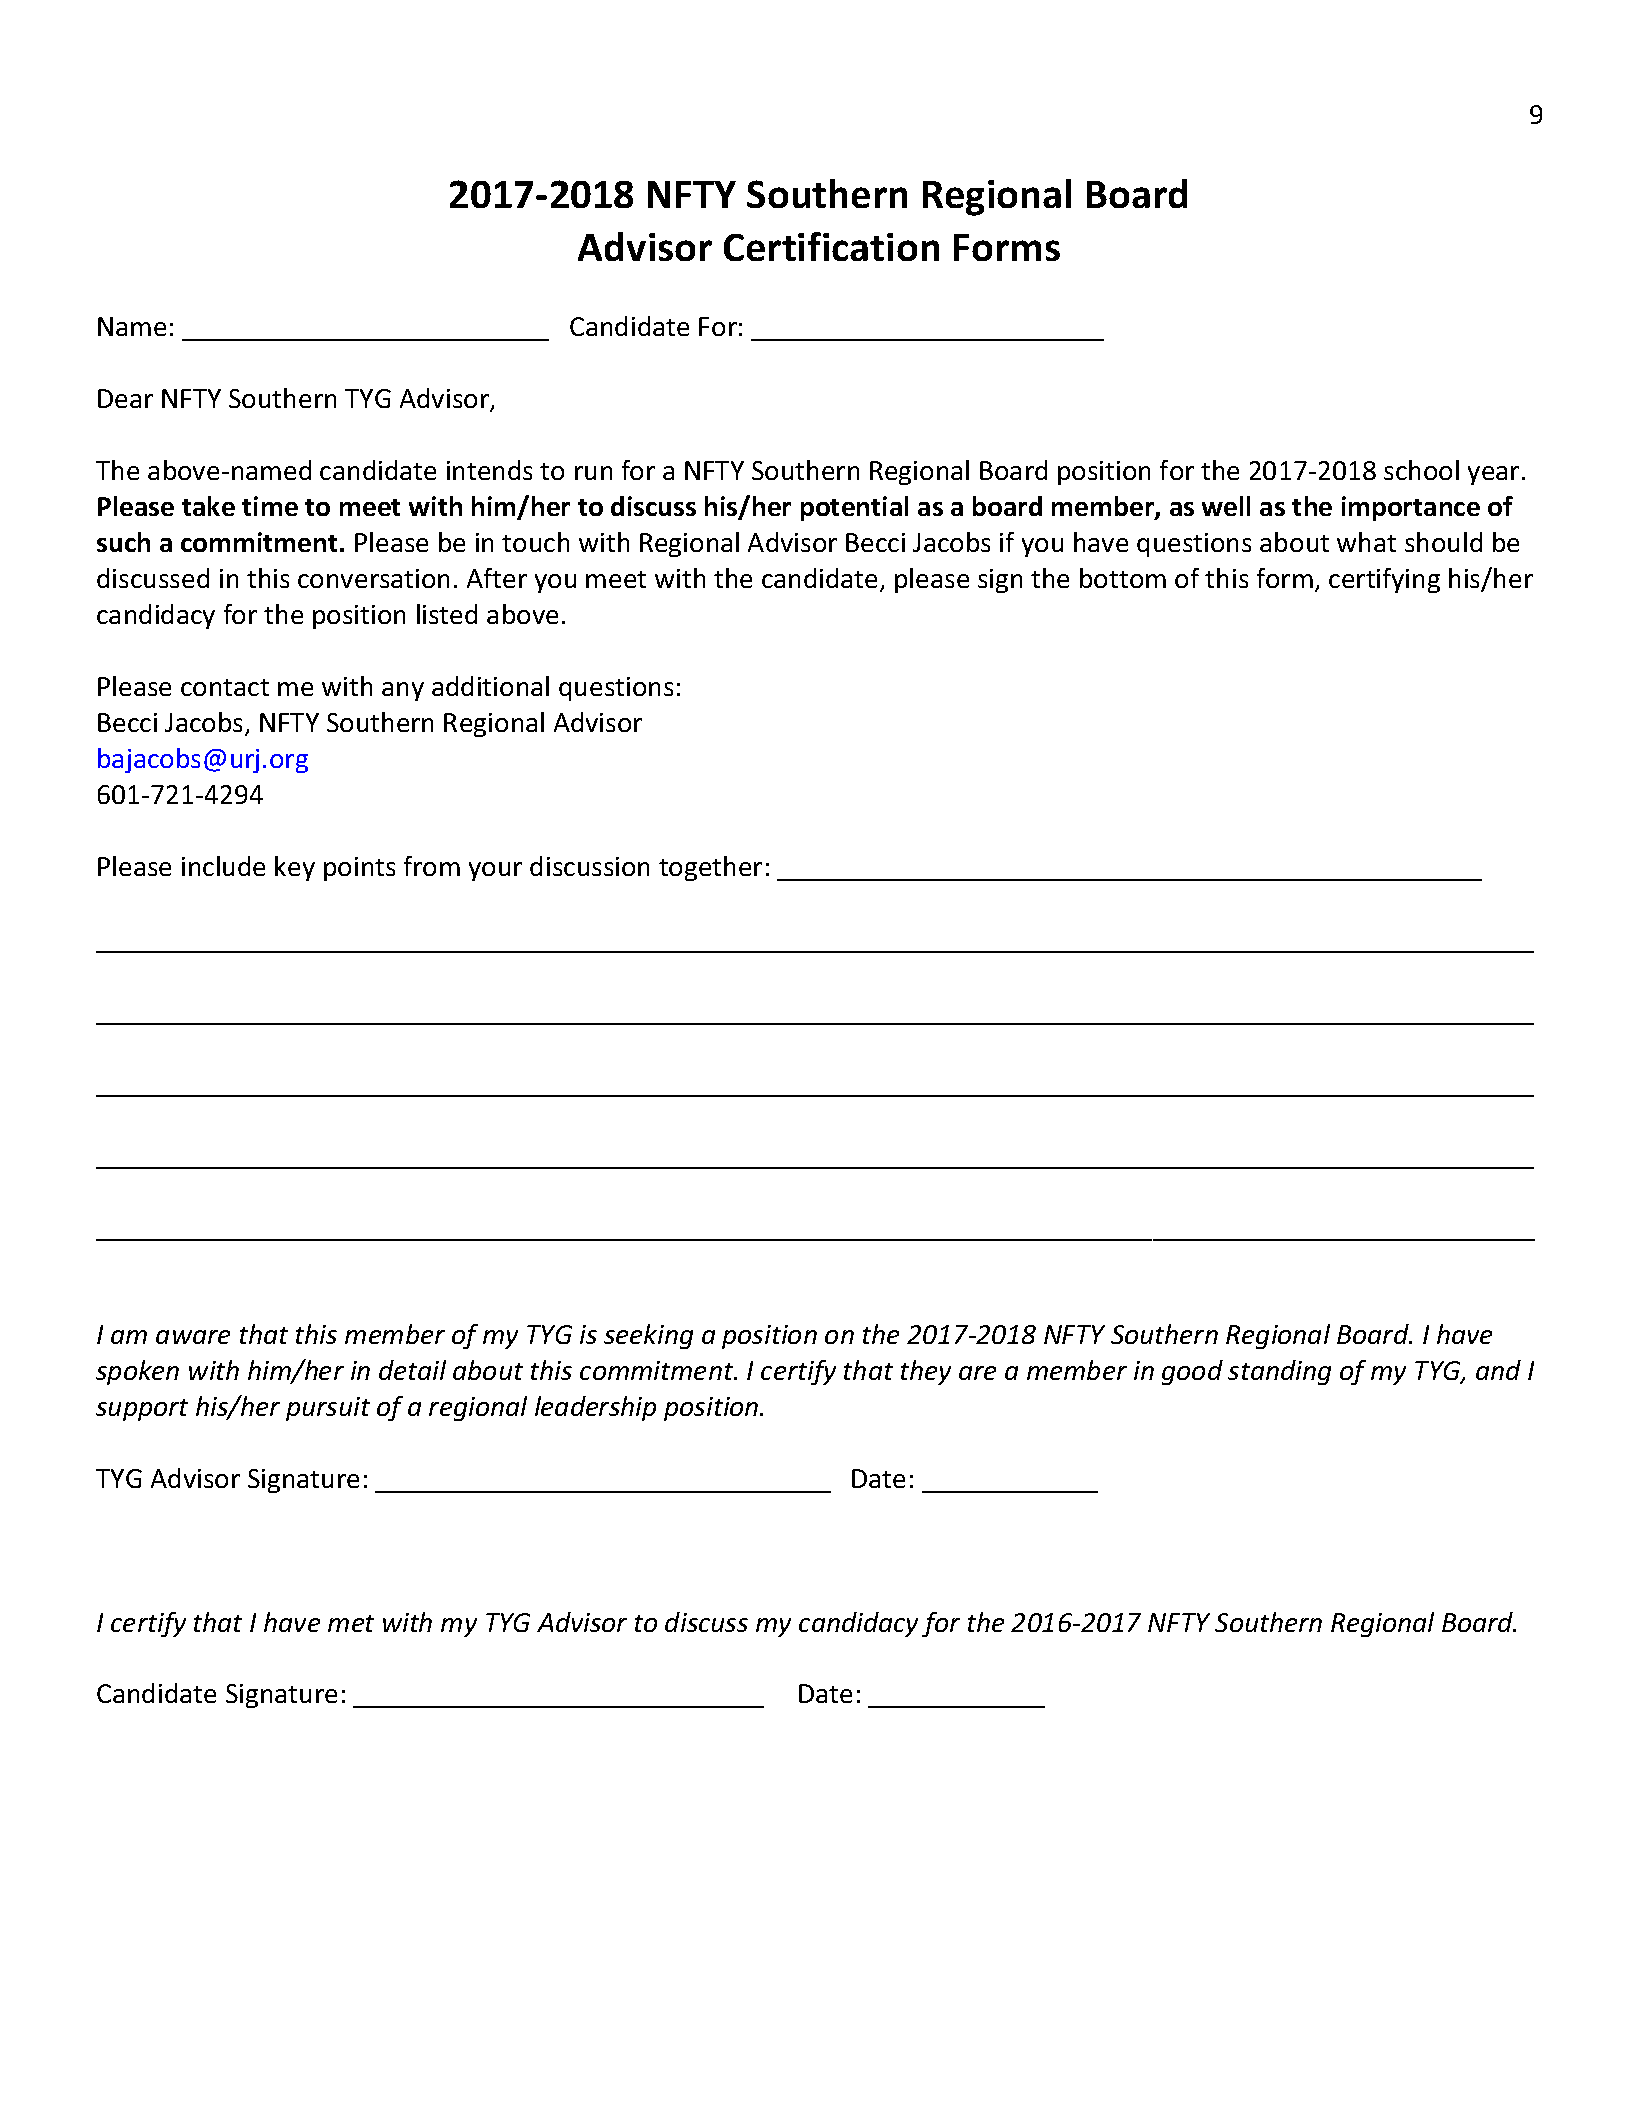  Describe the element at coordinates (351, 1623) in the image. I see `met` at that location.
